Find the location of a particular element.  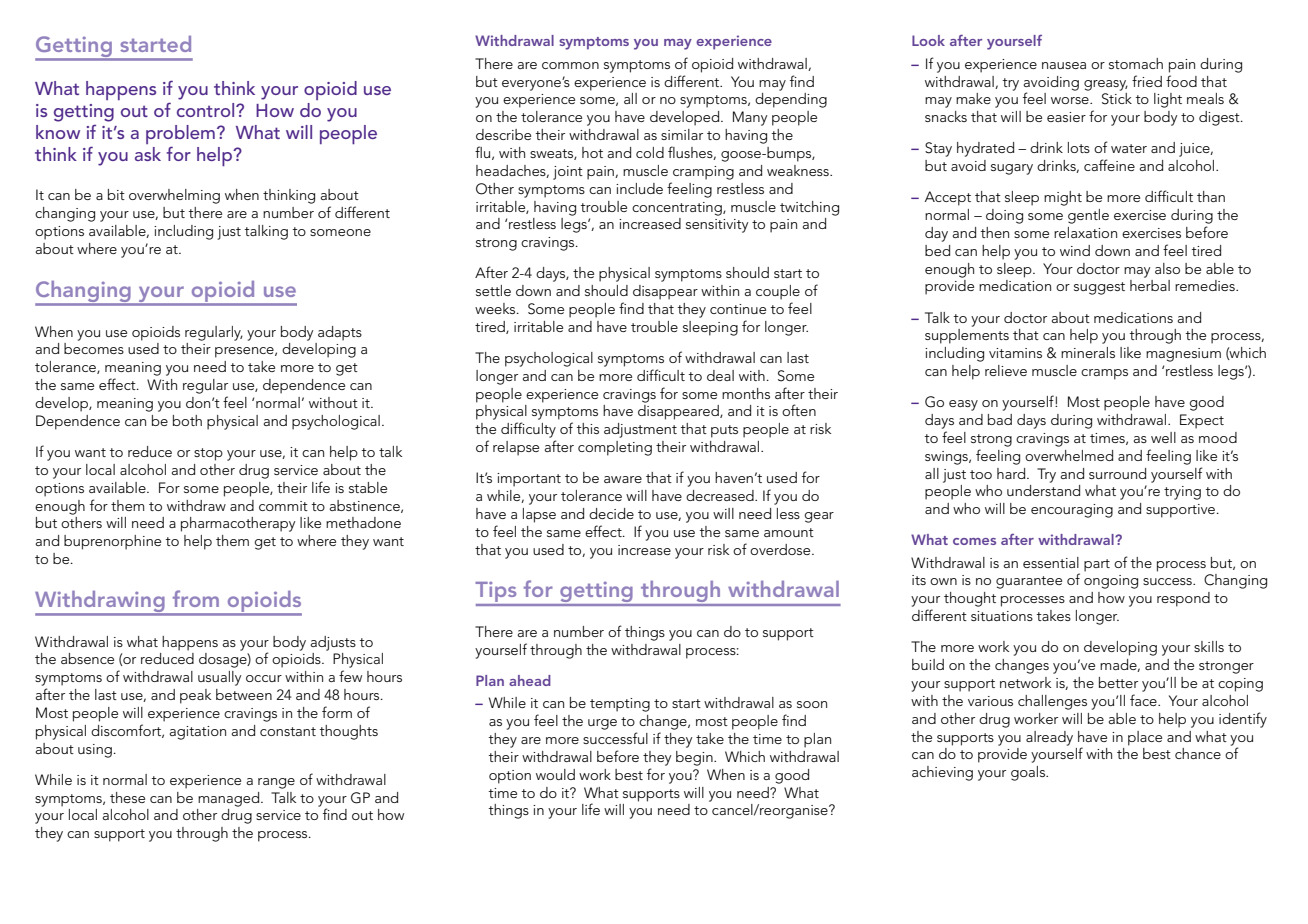

stomach is located at coordinates (1136, 63).
